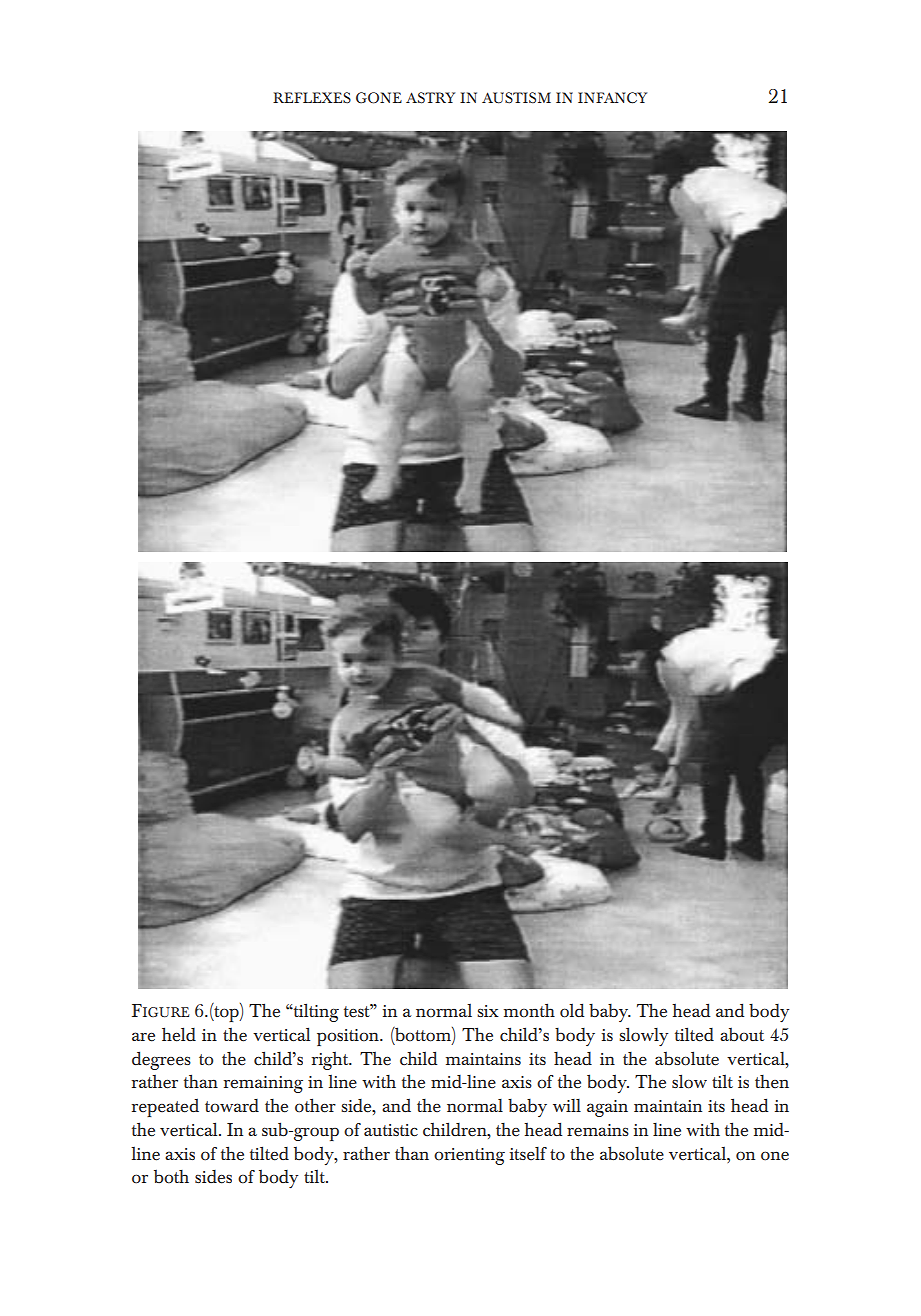  Describe the element at coordinates (612, 98) in the screenshot. I see `INFANCY` at that location.
